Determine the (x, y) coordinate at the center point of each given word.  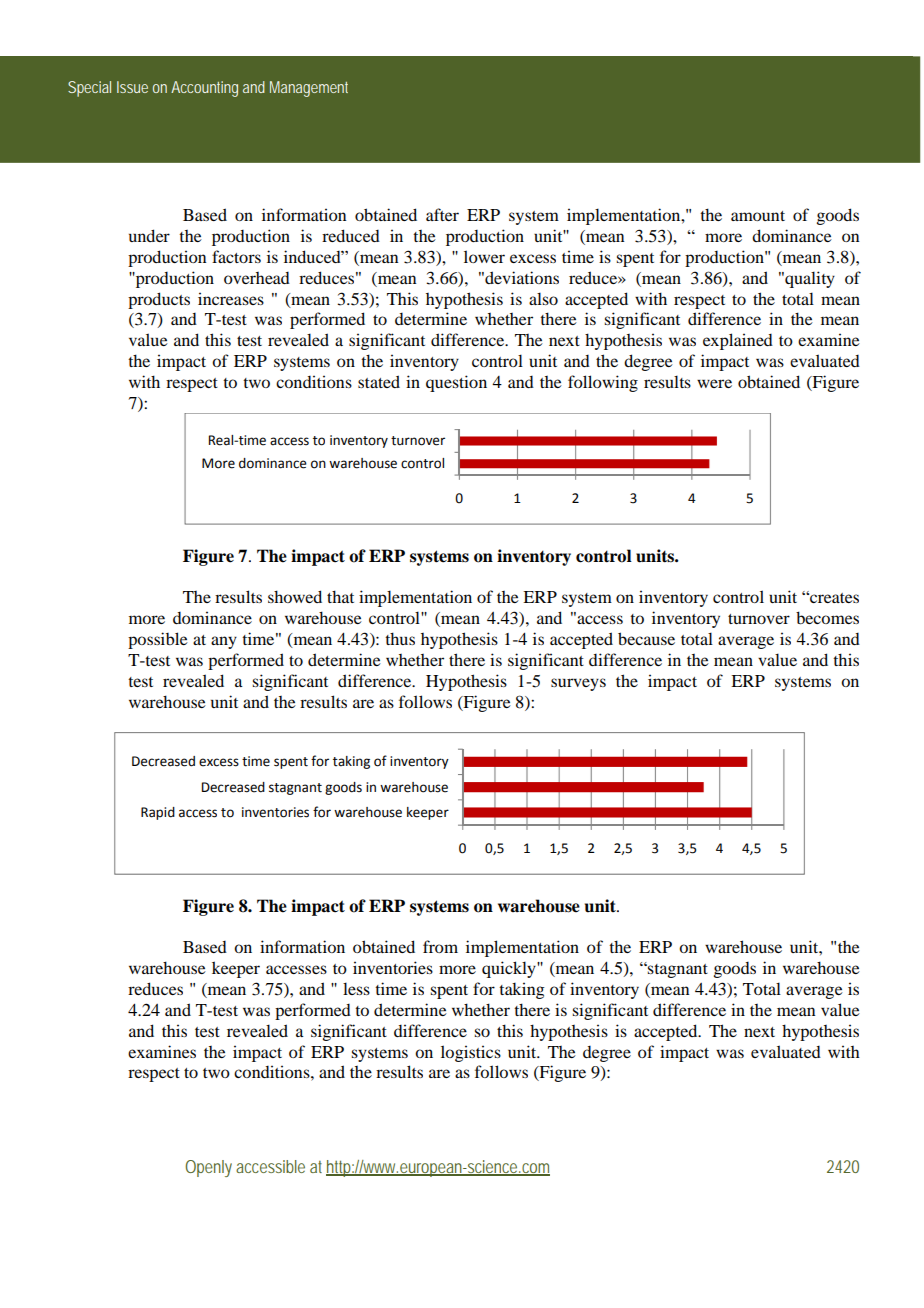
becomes (827, 617)
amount (758, 216)
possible (158, 640)
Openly (208, 1168)
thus (400, 638)
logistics (471, 1053)
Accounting (204, 89)
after (442, 214)
